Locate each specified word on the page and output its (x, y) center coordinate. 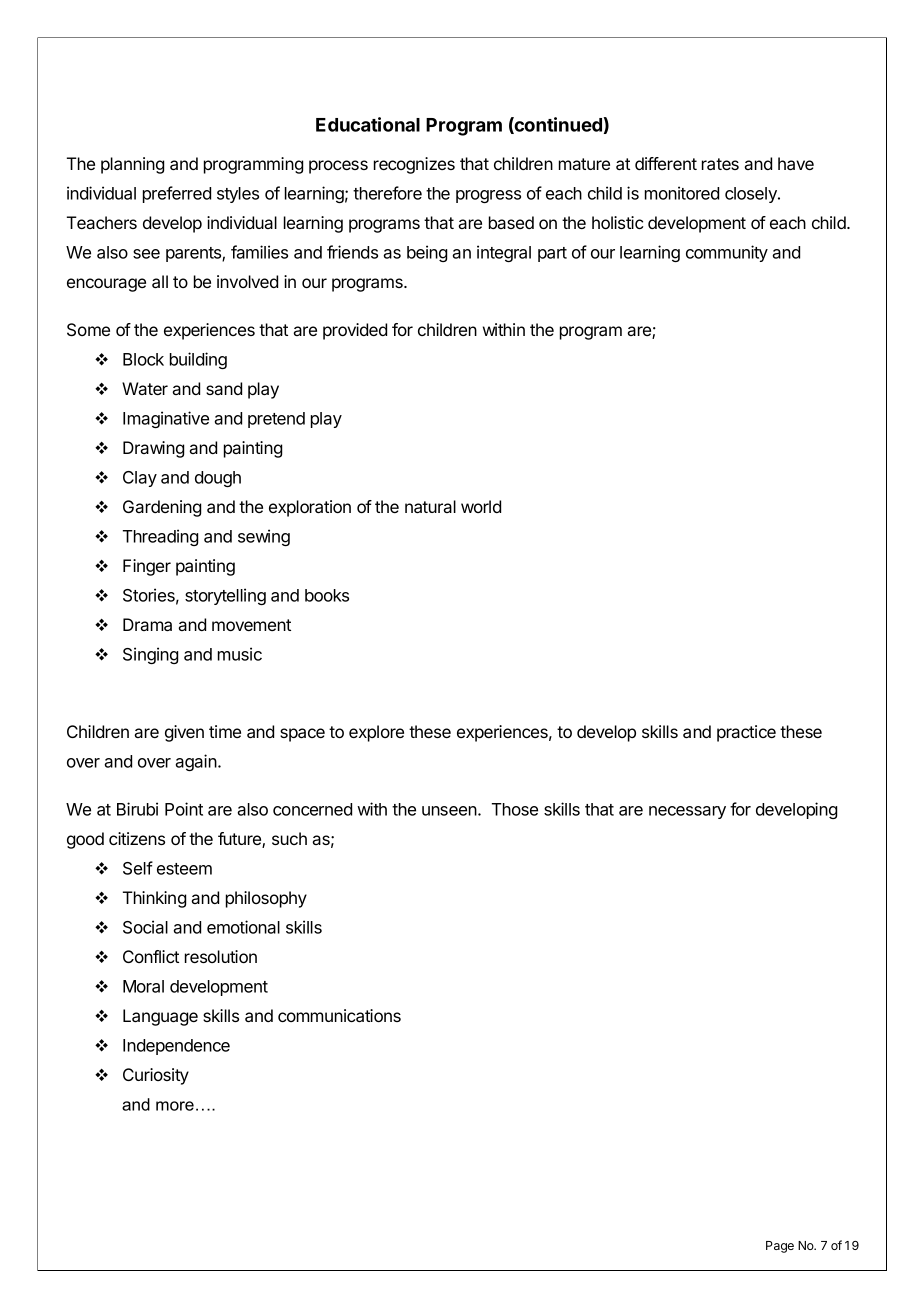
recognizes (414, 165)
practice (746, 733)
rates (720, 164)
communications (339, 1015)
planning (132, 165)
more (175, 1106)
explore (376, 733)
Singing (150, 655)
